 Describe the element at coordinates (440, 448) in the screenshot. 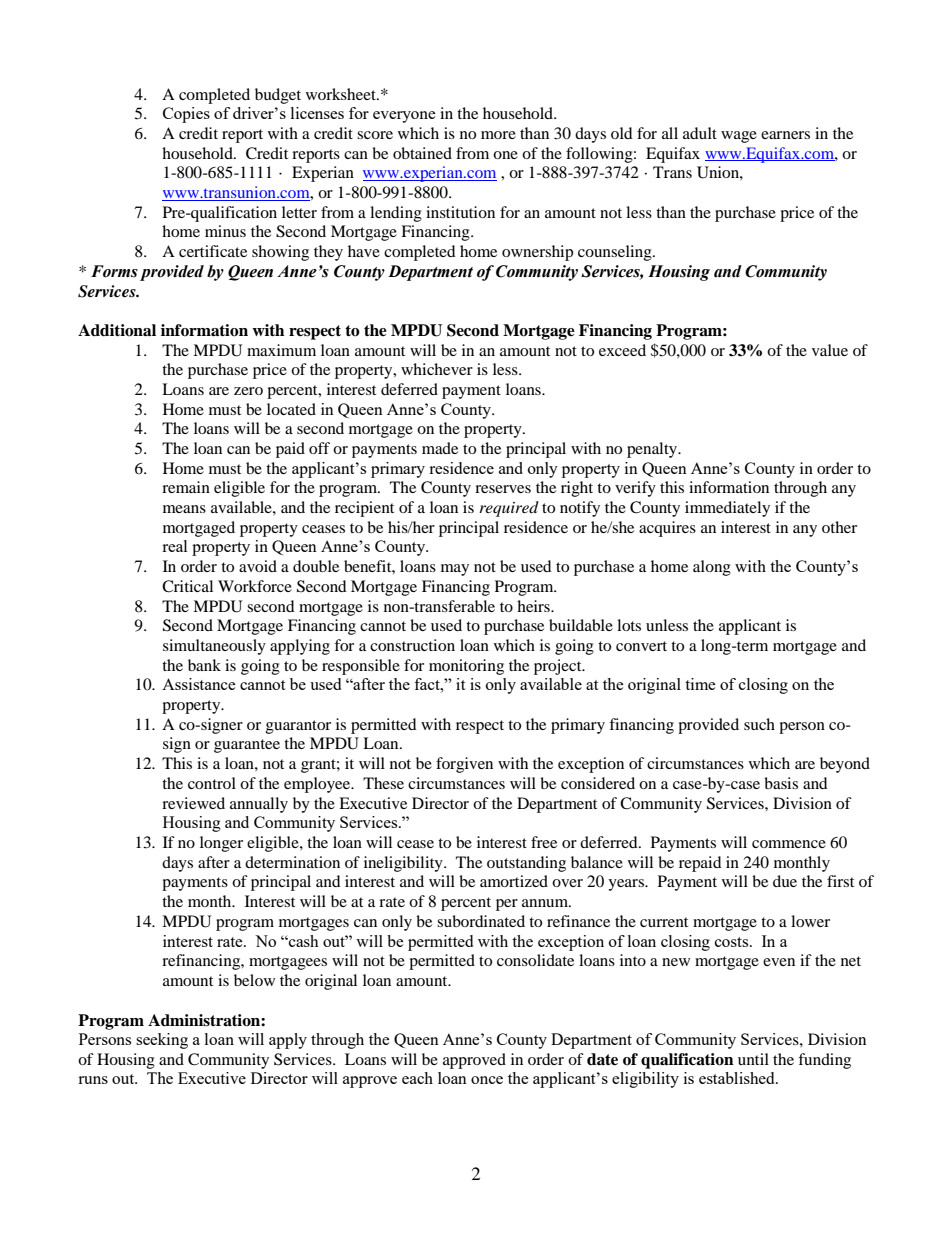

I see `made` at that location.
